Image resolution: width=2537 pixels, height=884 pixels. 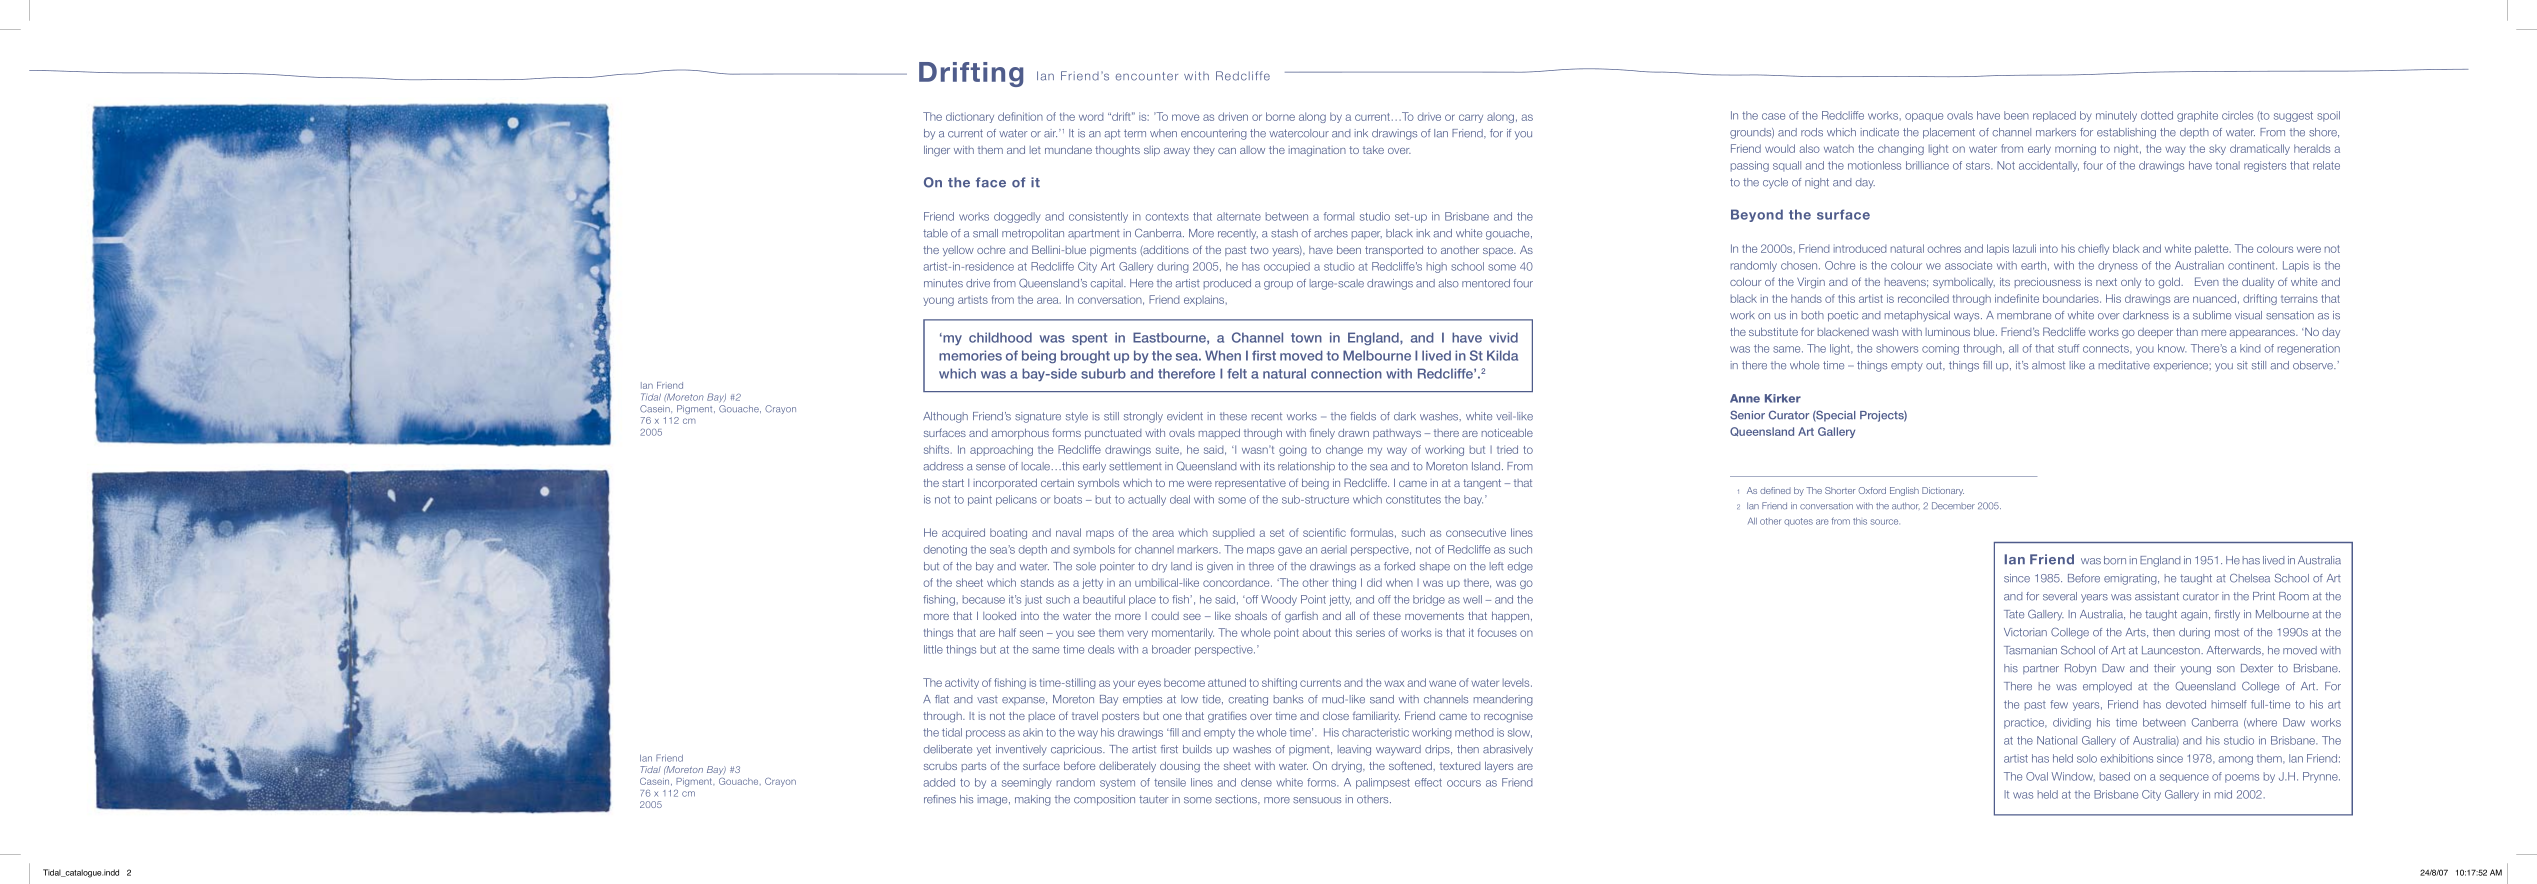 What do you see at coordinates (2126, 133) in the screenshot?
I see `establishing` at bounding box center [2126, 133].
